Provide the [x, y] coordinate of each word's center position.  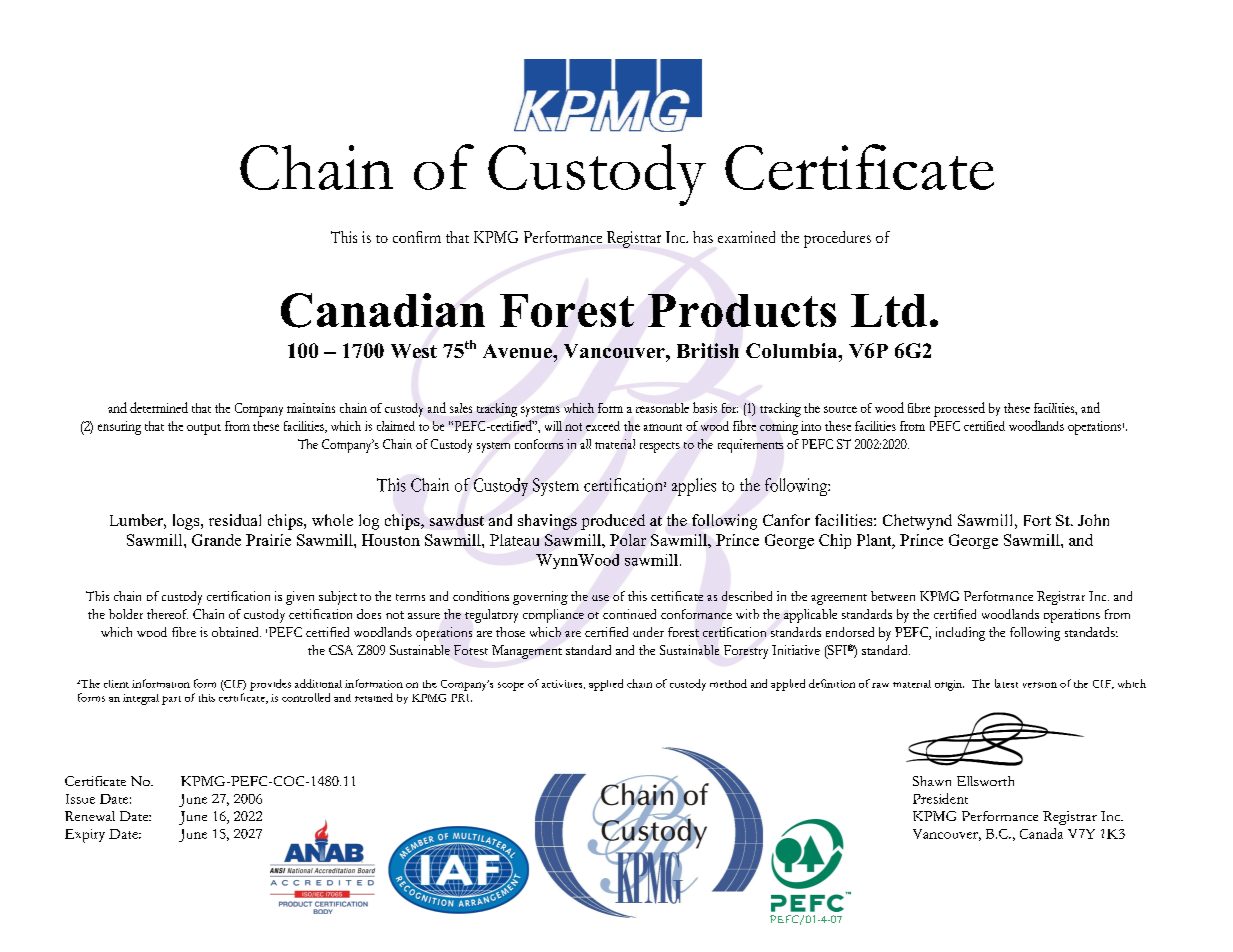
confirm [417, 237]
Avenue [518, 351]
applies [694, 487]
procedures [837, 239]
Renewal [90, 816]
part [171, 700]
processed [959, 409]
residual [235, 520]
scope [511, 686]
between [893, 596]
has [703, 237]
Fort [1037, 520]
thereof [167, 614]
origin [949, 685]
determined [159, 407]
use [600, 598]
